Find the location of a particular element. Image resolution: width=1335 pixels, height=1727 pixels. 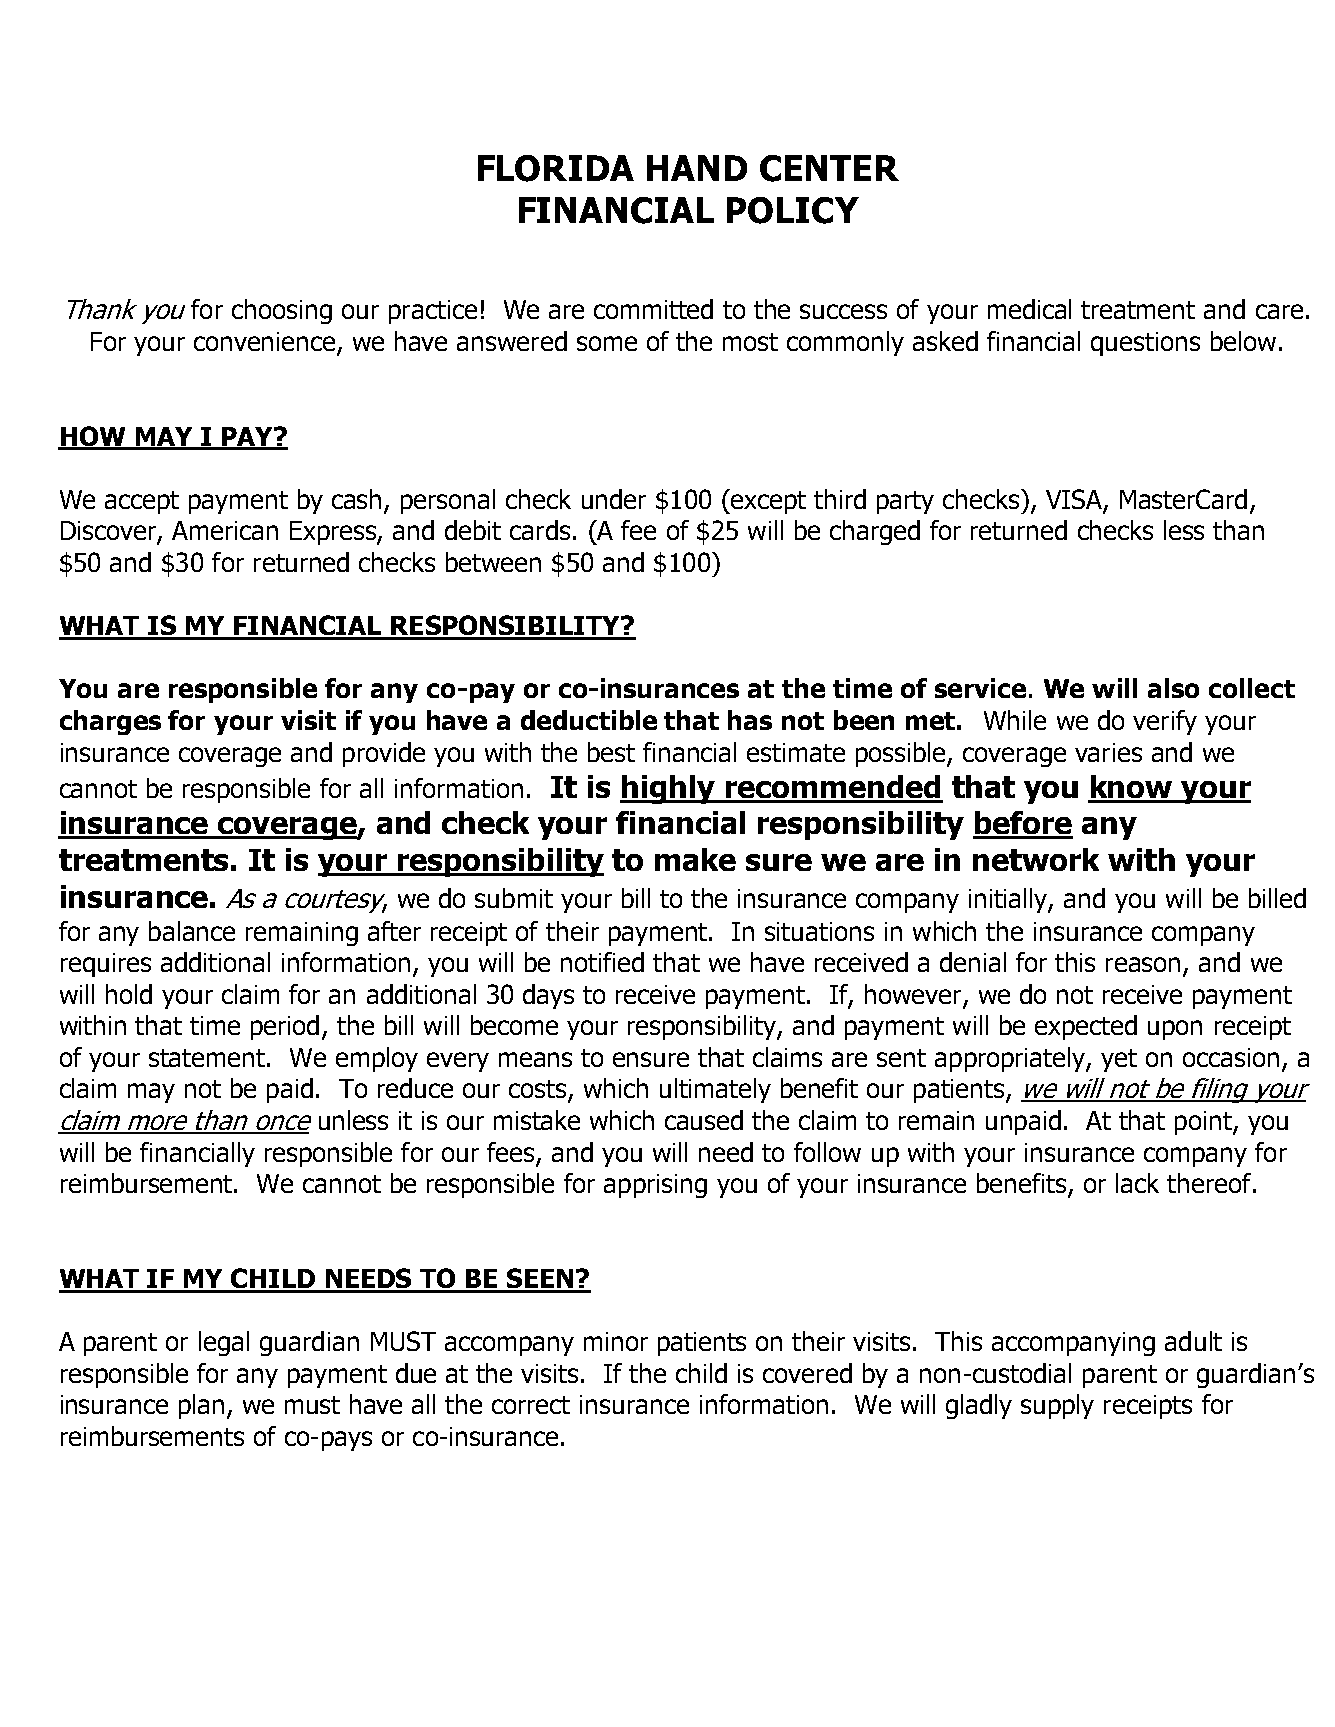

legal is located at coordinates (224, 1343).
